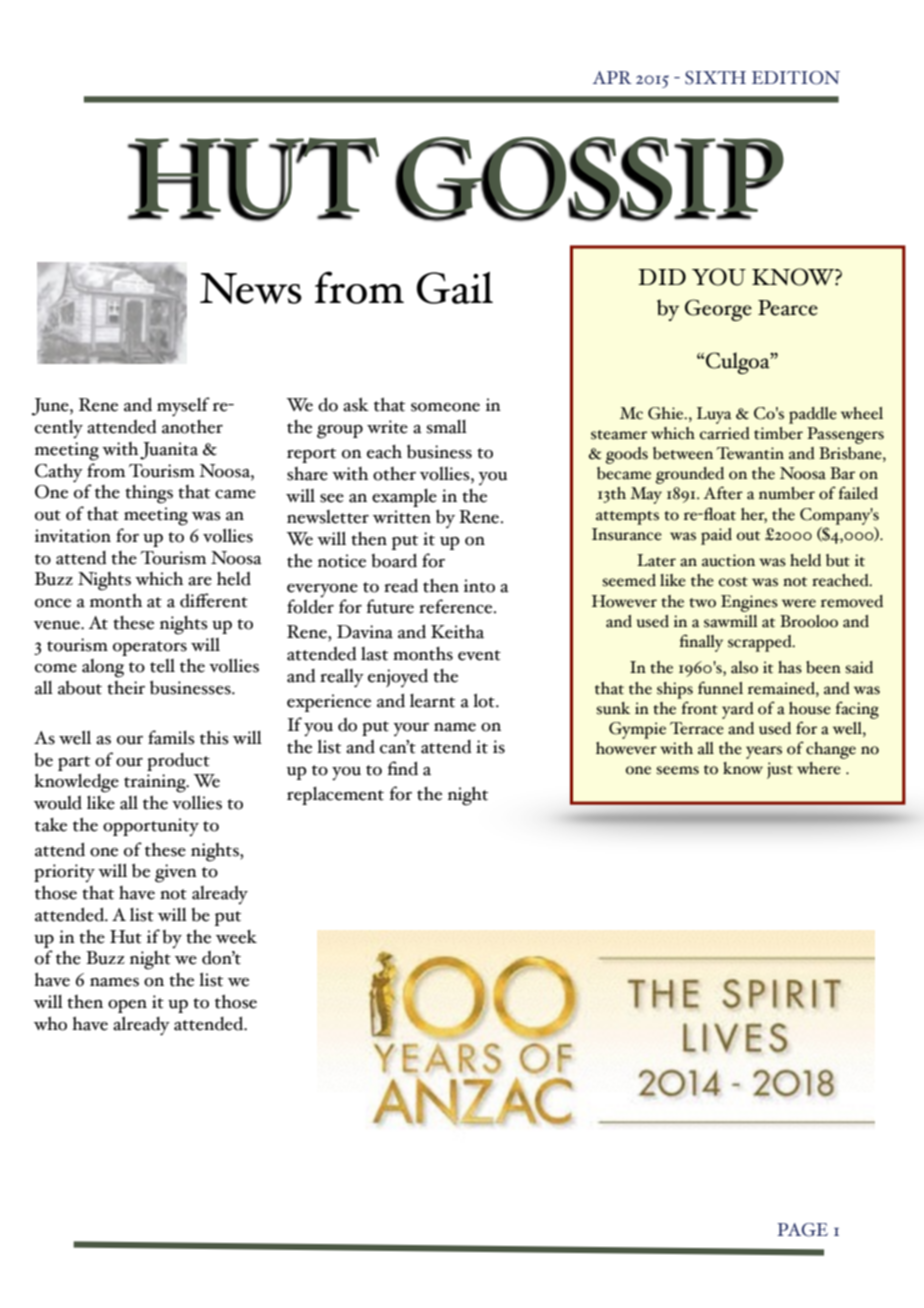 The image size is (924, 1308). What do you see at coordinates (788, 308) in the page?
I see `Pearce` at bounding box center [788, 308].
